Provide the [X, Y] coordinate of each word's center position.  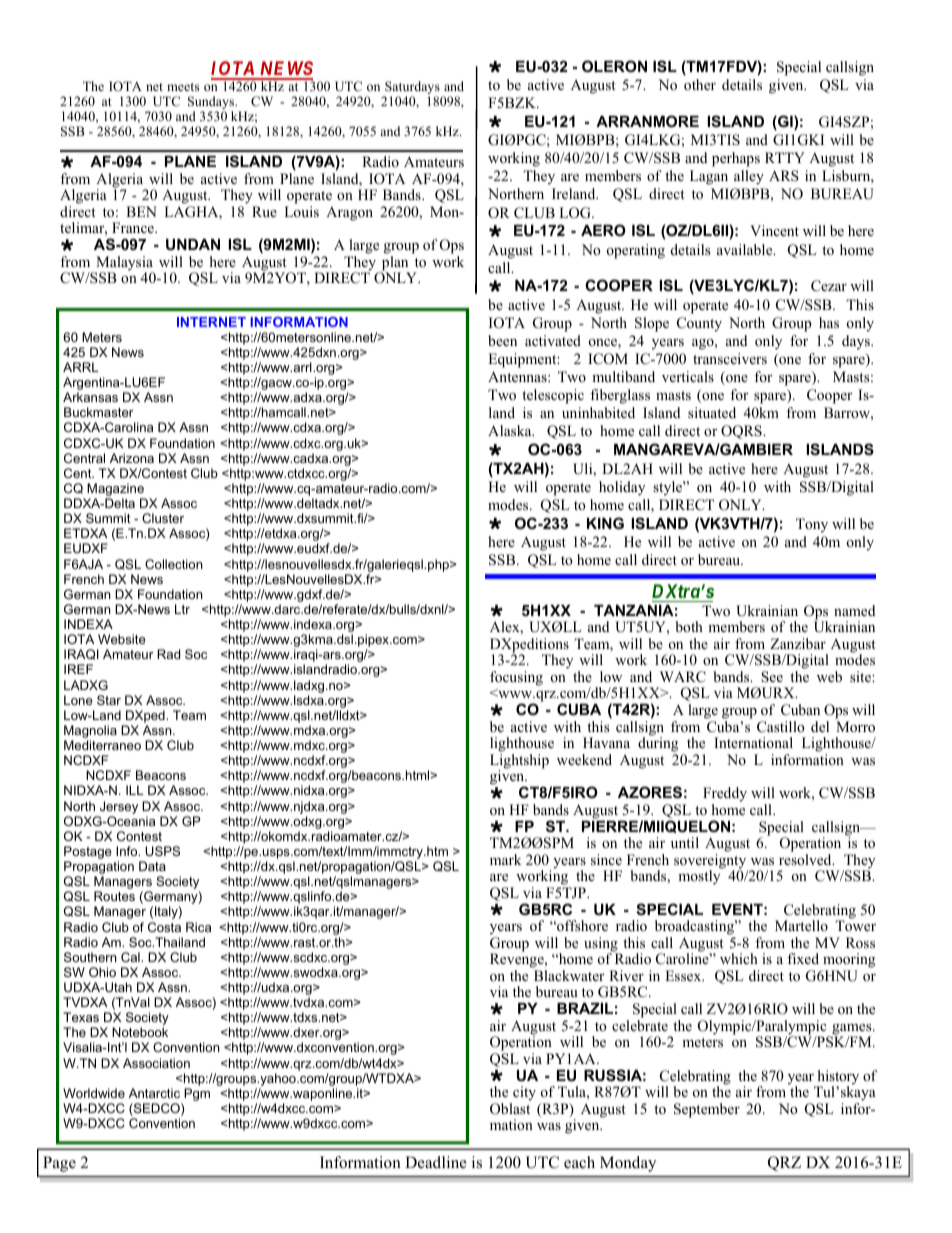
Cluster [163, 518]
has [829, 322]
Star [109, 700]
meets [183, 87]
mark [506, 859]
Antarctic [154, 1093]
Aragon [349, 213]
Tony [812, 525]
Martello [801, 925]
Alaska [511, 430]
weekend [584, 759]
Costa [164, 927]
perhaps [736, 159]
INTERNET [211, 322]
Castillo [781, 727]
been [502, 340]
